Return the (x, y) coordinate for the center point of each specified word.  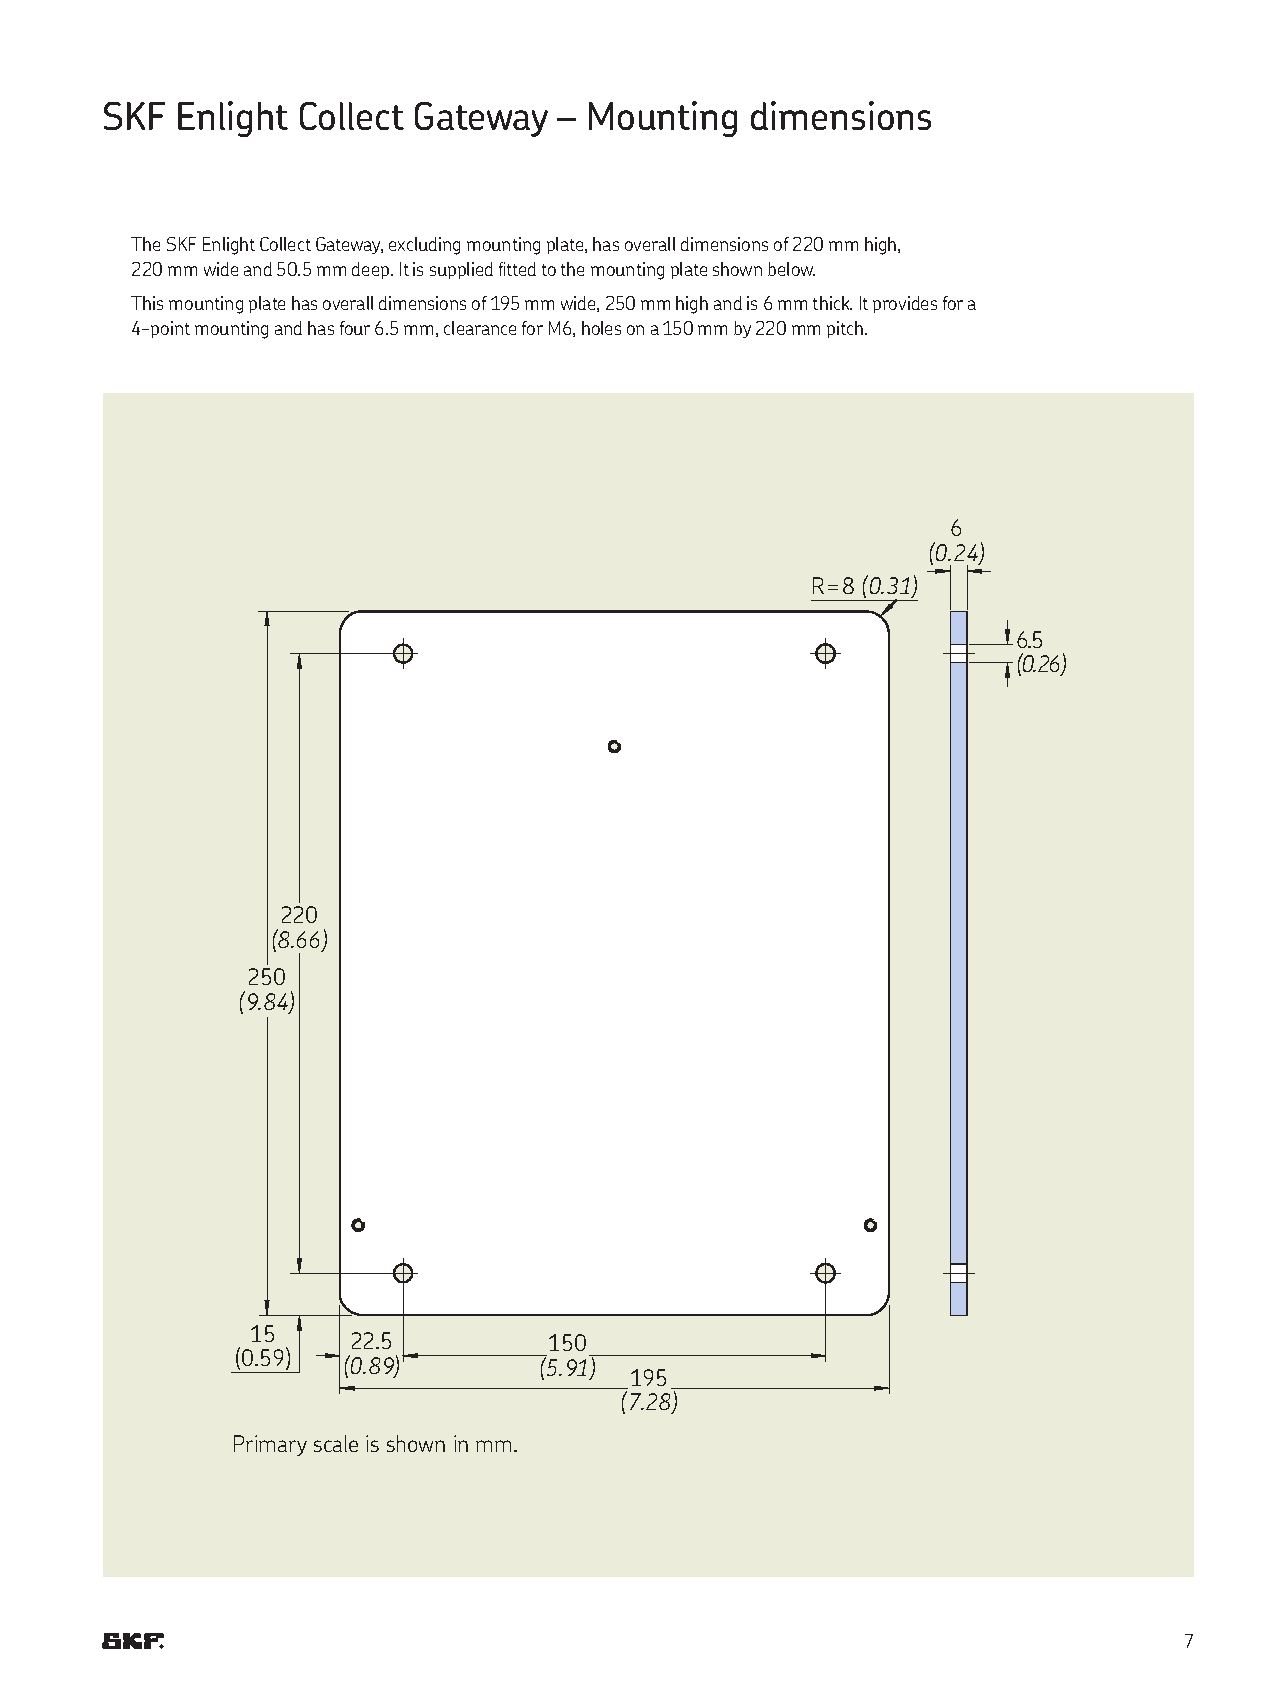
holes (601, 328)
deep (372, 270)
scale (336, 1443)
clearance (480, 328)
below (791, 269)
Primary (270, 1445)
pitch (845, 329)
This (147, 303)
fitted (517, 269)
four (355, 328)
